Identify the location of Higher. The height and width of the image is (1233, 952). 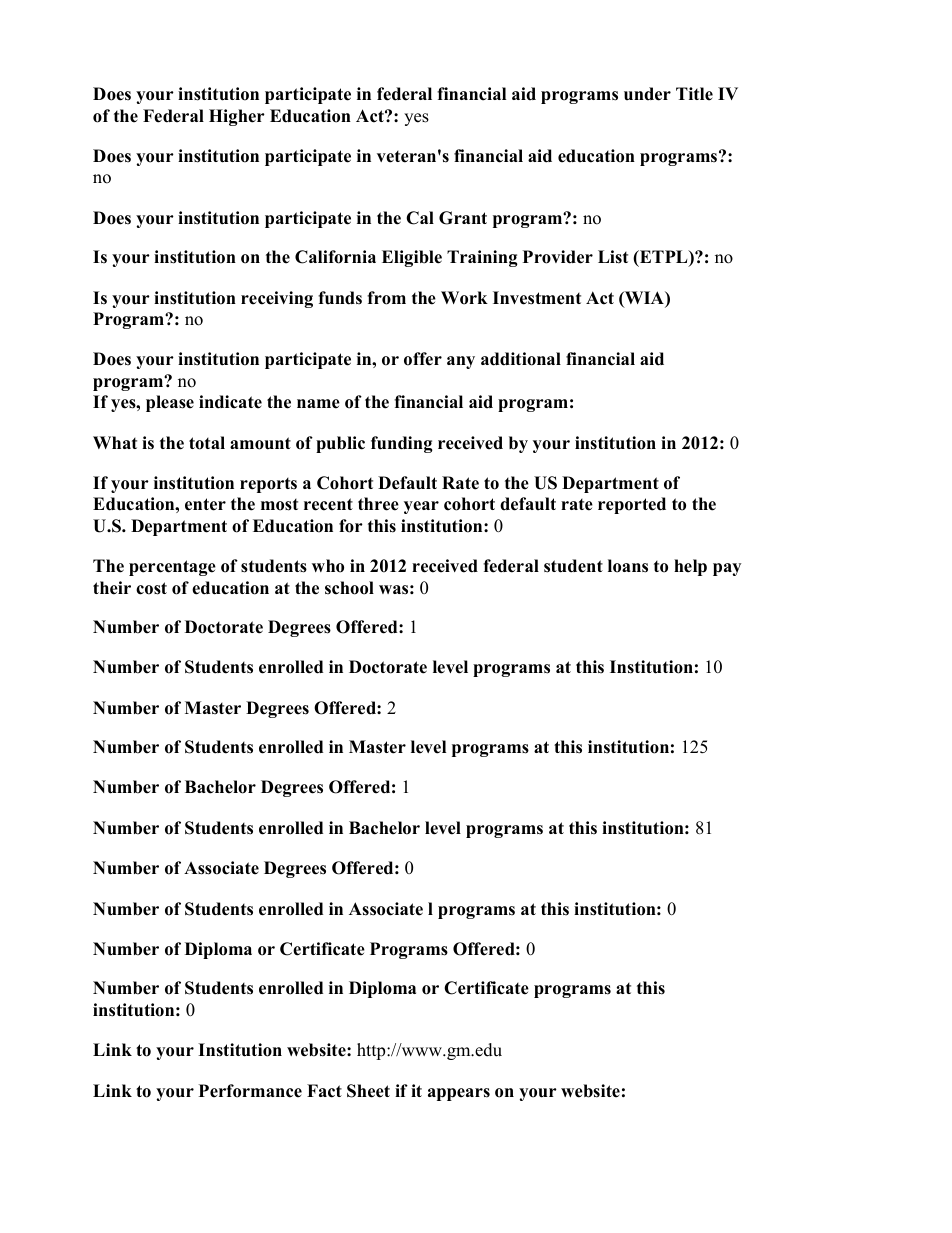
(237, 117).
